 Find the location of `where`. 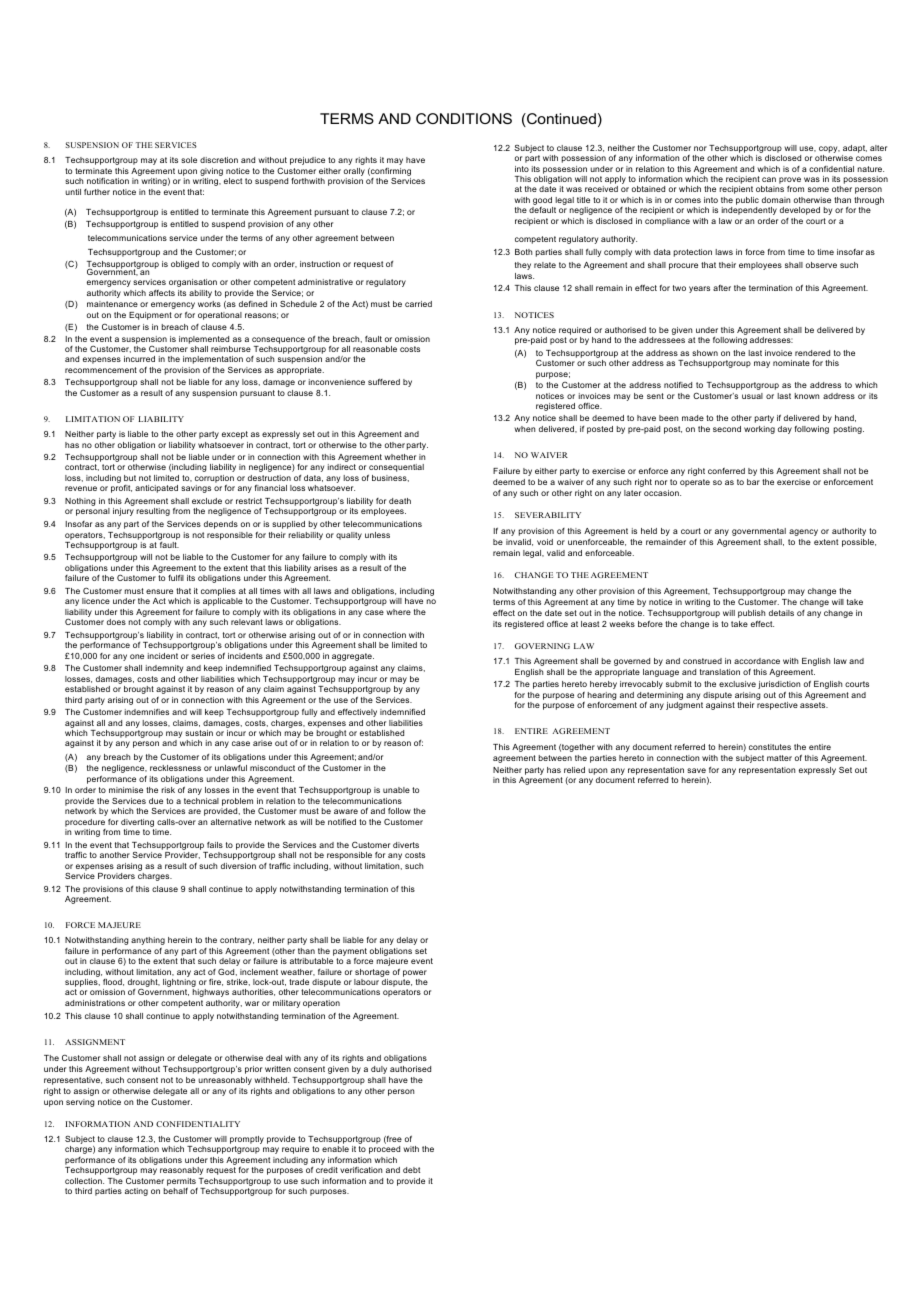

where is located at coordinates (399, 612).
